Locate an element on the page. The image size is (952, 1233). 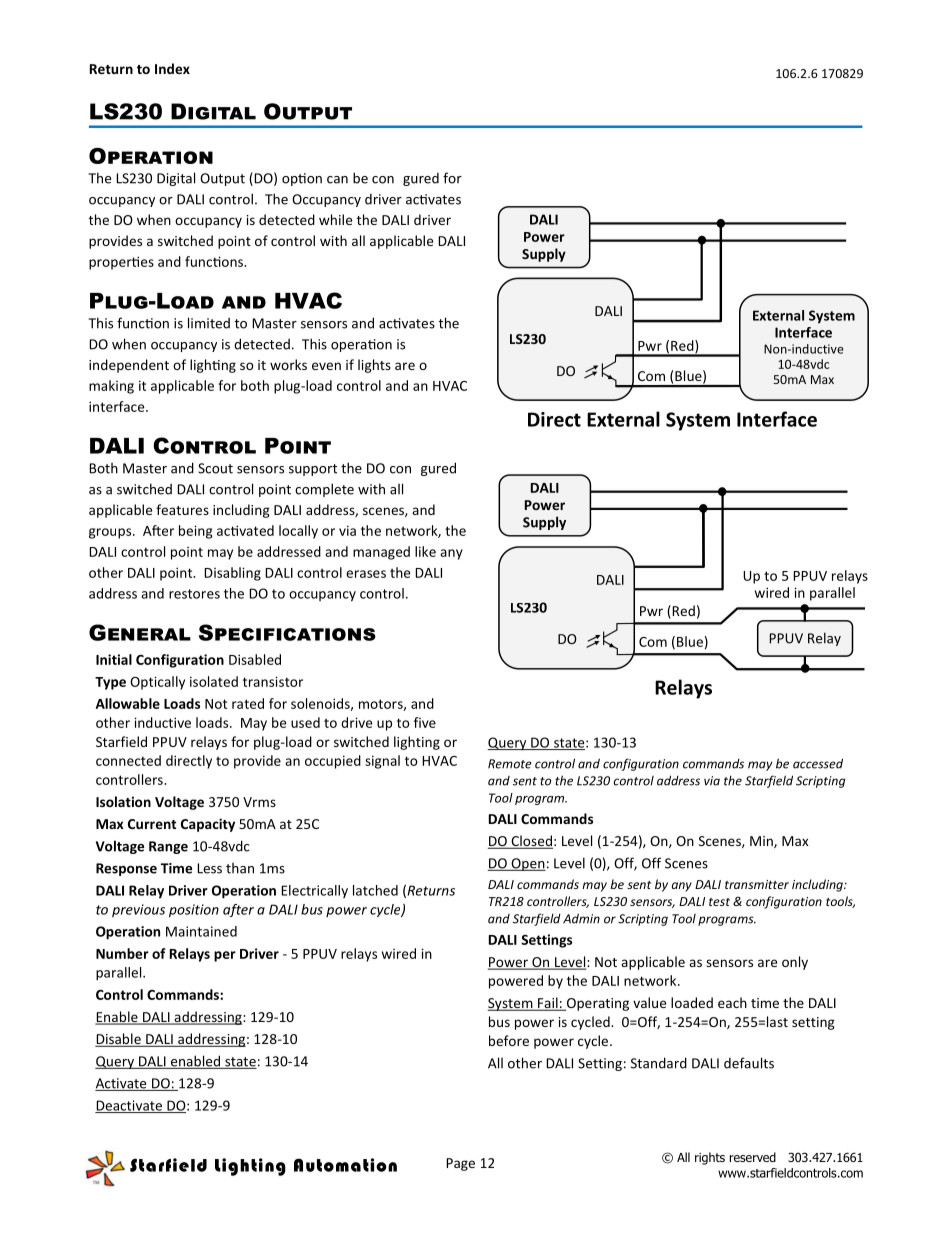
while is located at coordinates (335, 219).
